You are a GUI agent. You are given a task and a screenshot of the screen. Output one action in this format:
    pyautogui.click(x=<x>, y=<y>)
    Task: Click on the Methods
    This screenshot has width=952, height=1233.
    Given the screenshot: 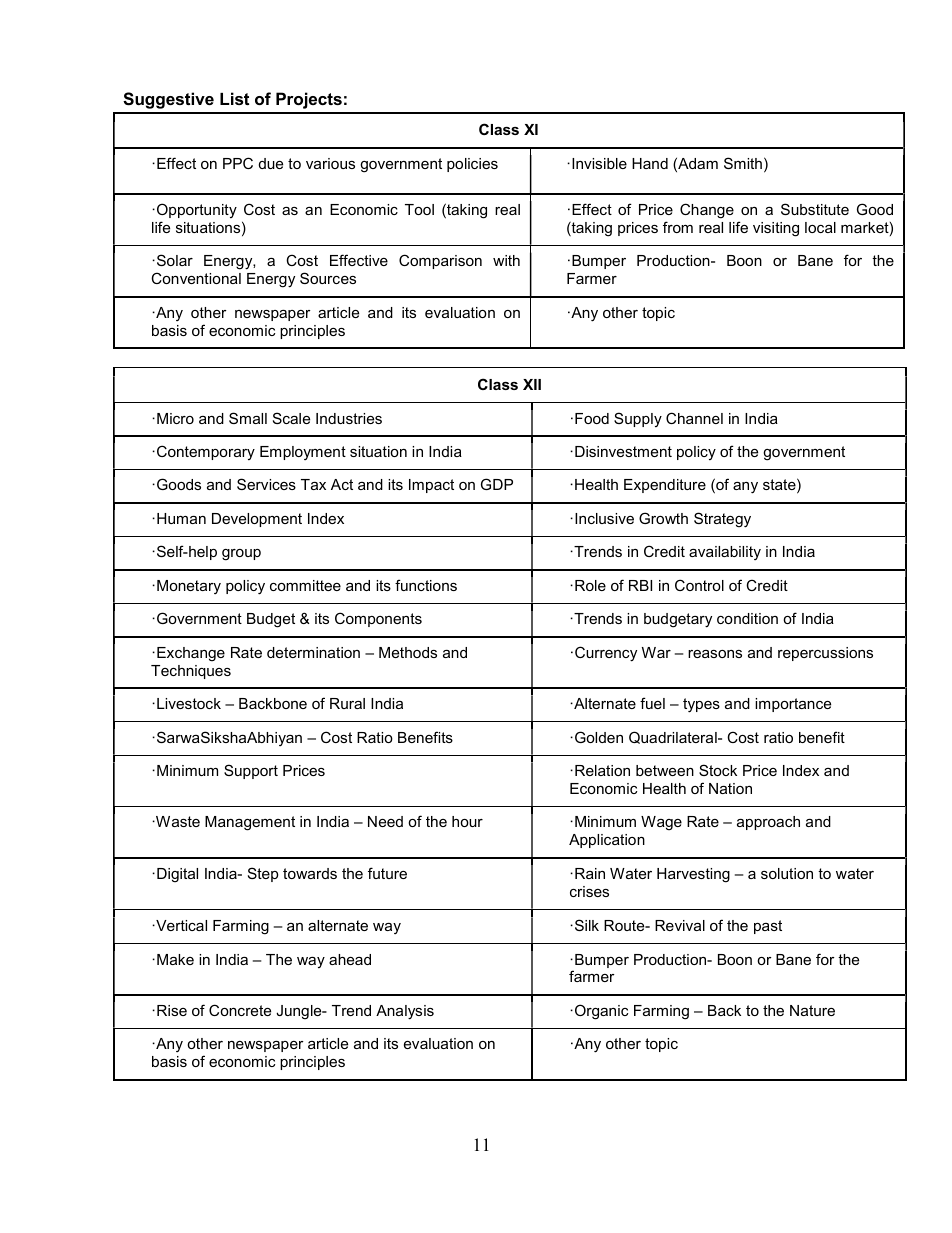 What is the action you would take?
    pyautogui.click(x=408, y=652)
